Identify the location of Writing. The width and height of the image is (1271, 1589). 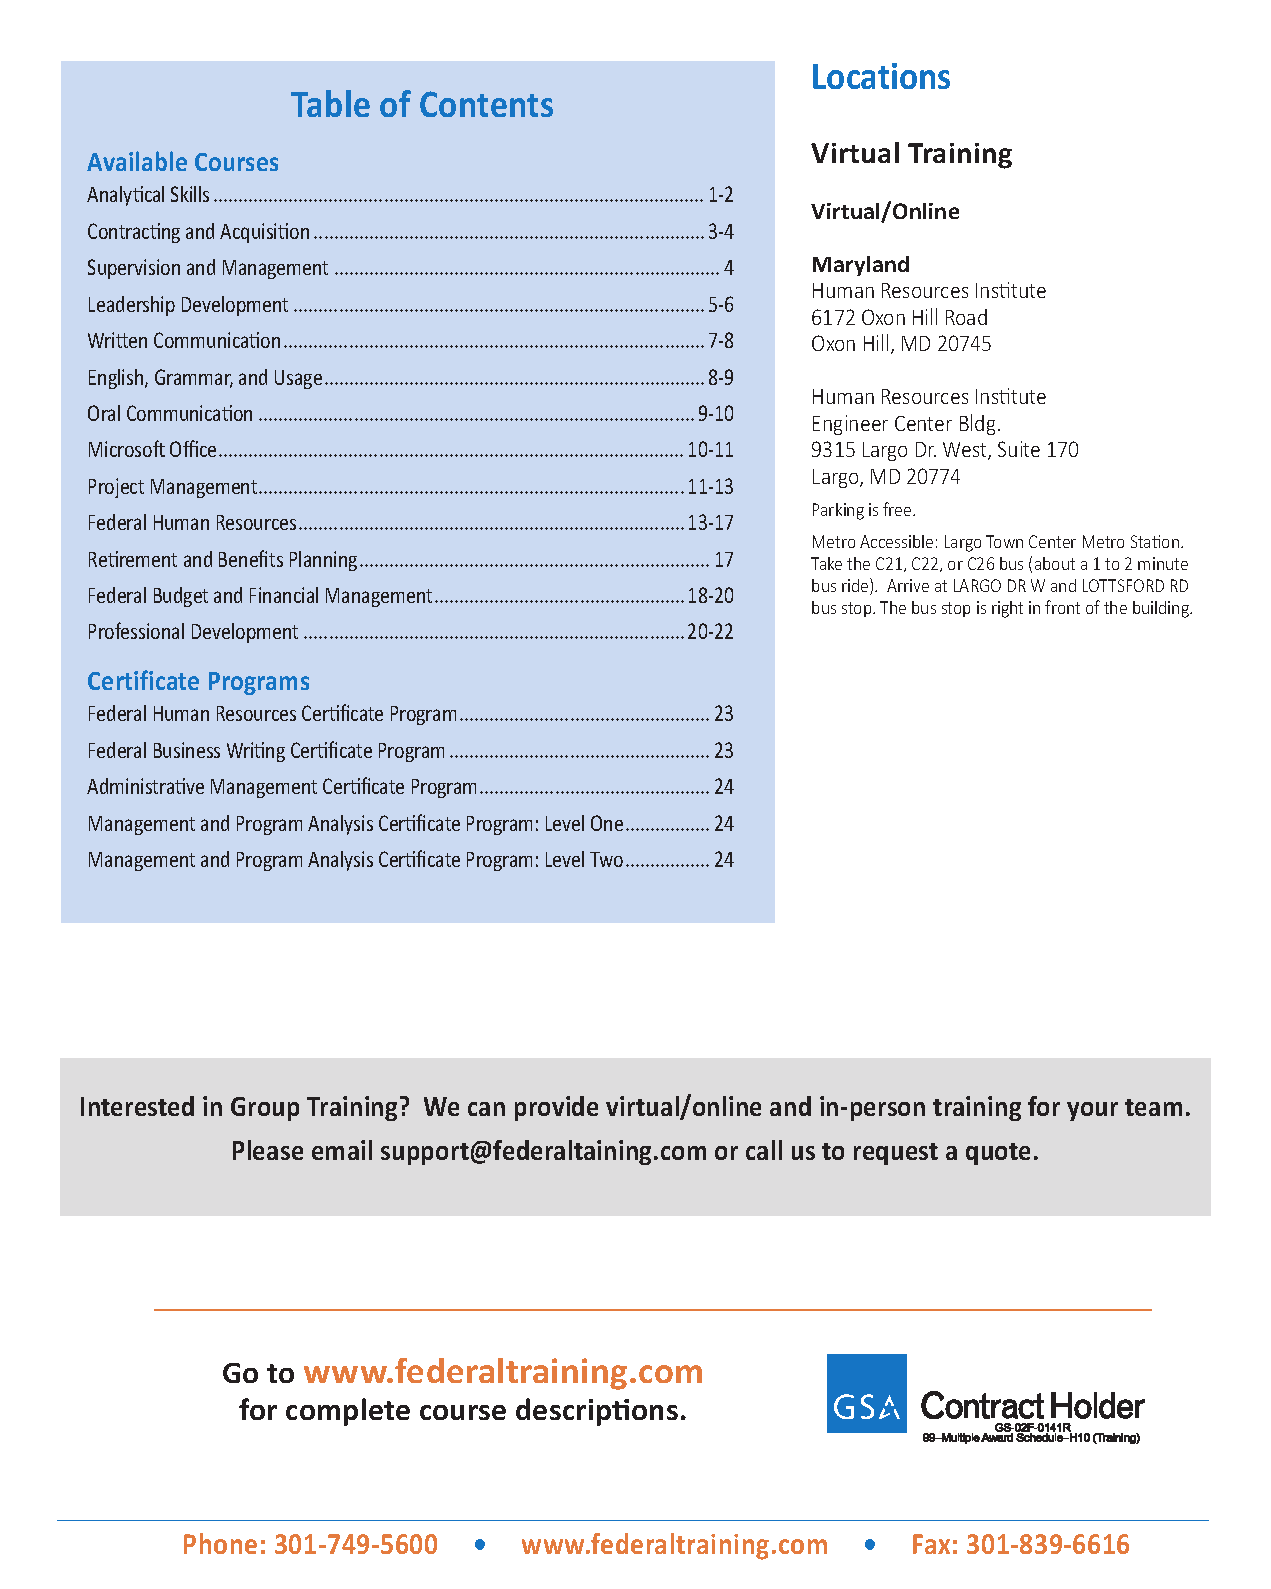
(256, 752).
